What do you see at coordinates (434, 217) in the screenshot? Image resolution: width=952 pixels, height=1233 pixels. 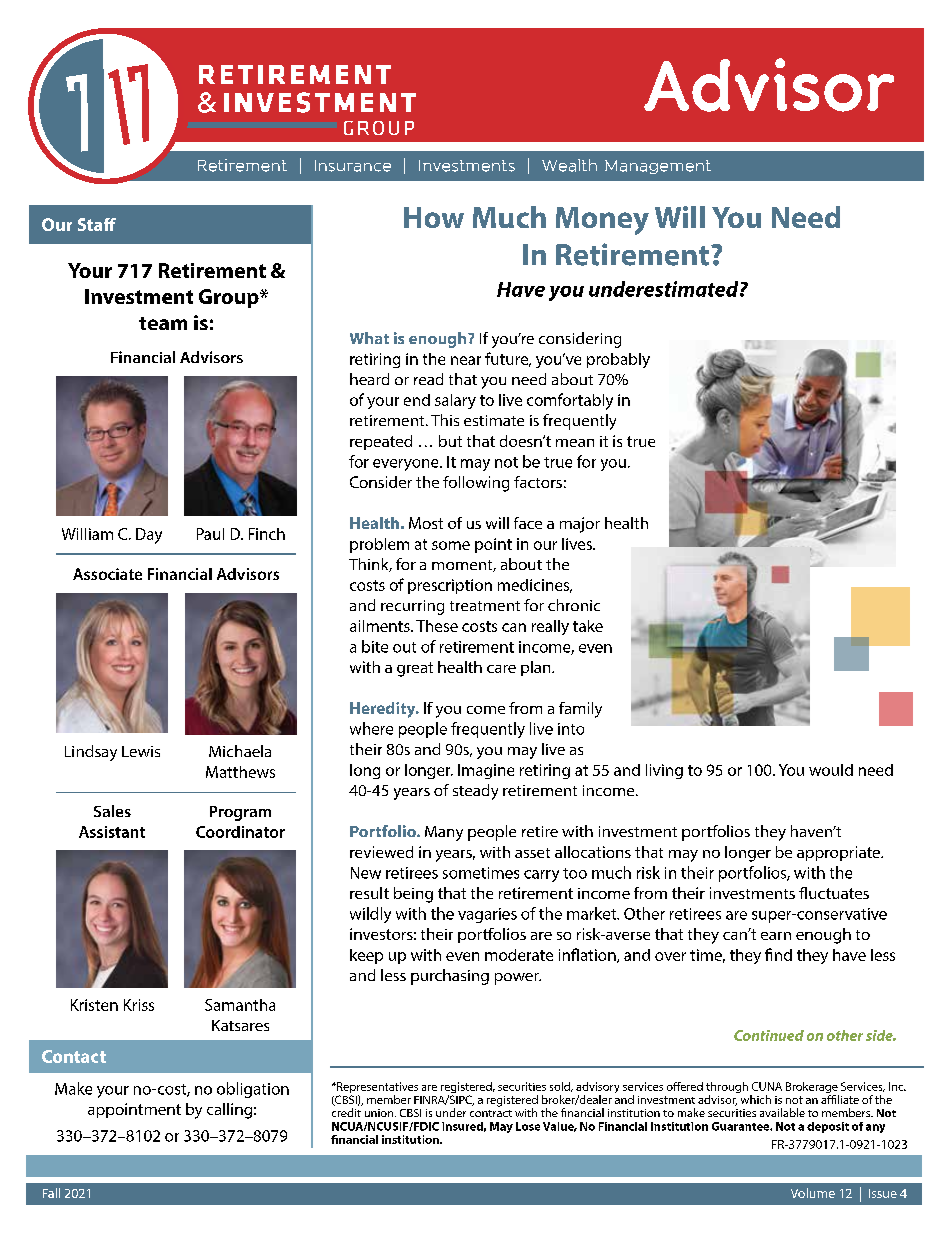 I see `How` at bounding box center [434, 217].
